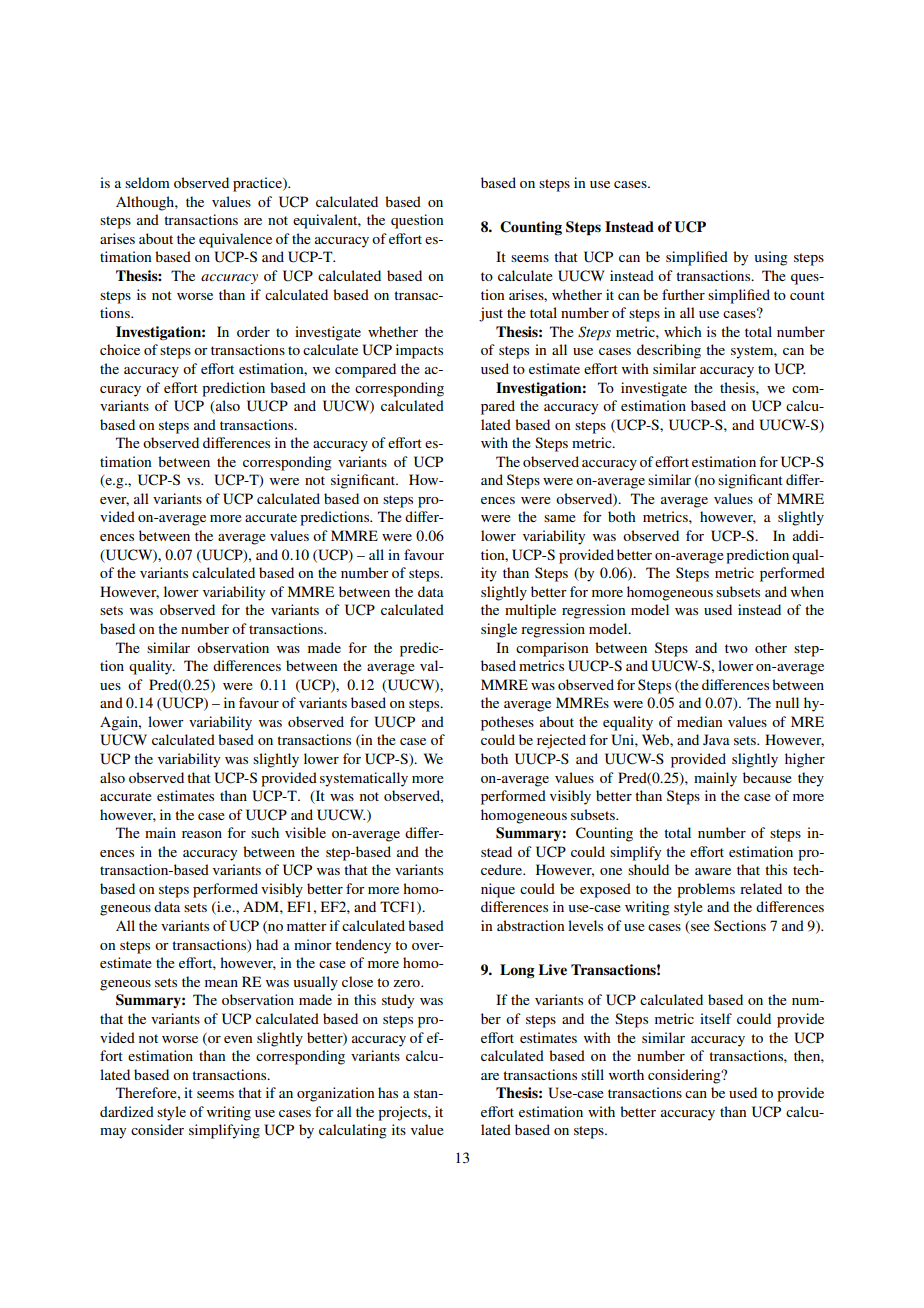 The width and height of the screenshot is (924, 1308). Describe the element at coordinates (363, 946) in the screenshot. I see `tendency` at that location.
